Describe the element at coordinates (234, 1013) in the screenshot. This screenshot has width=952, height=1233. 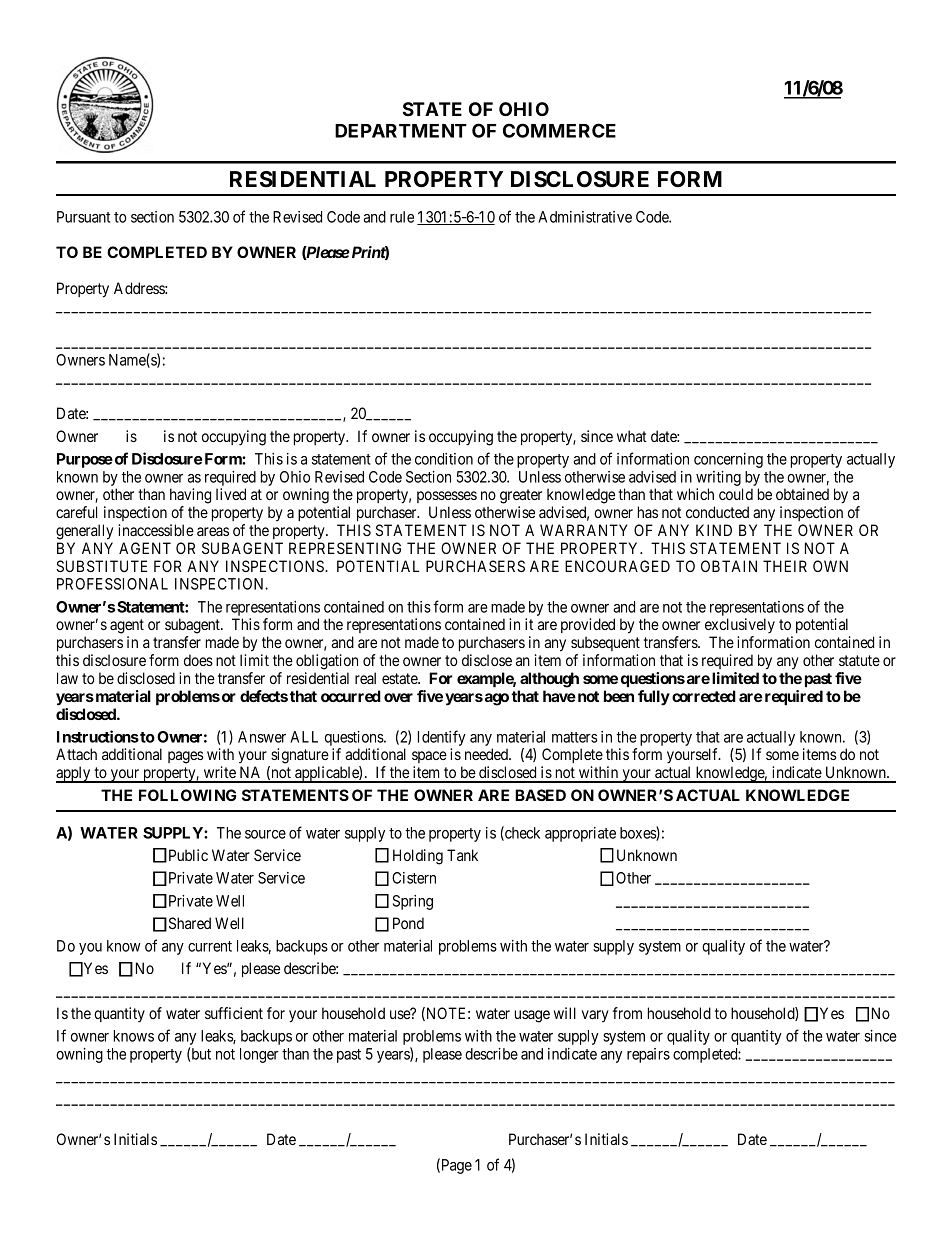
I see `sufficient` at that location.
